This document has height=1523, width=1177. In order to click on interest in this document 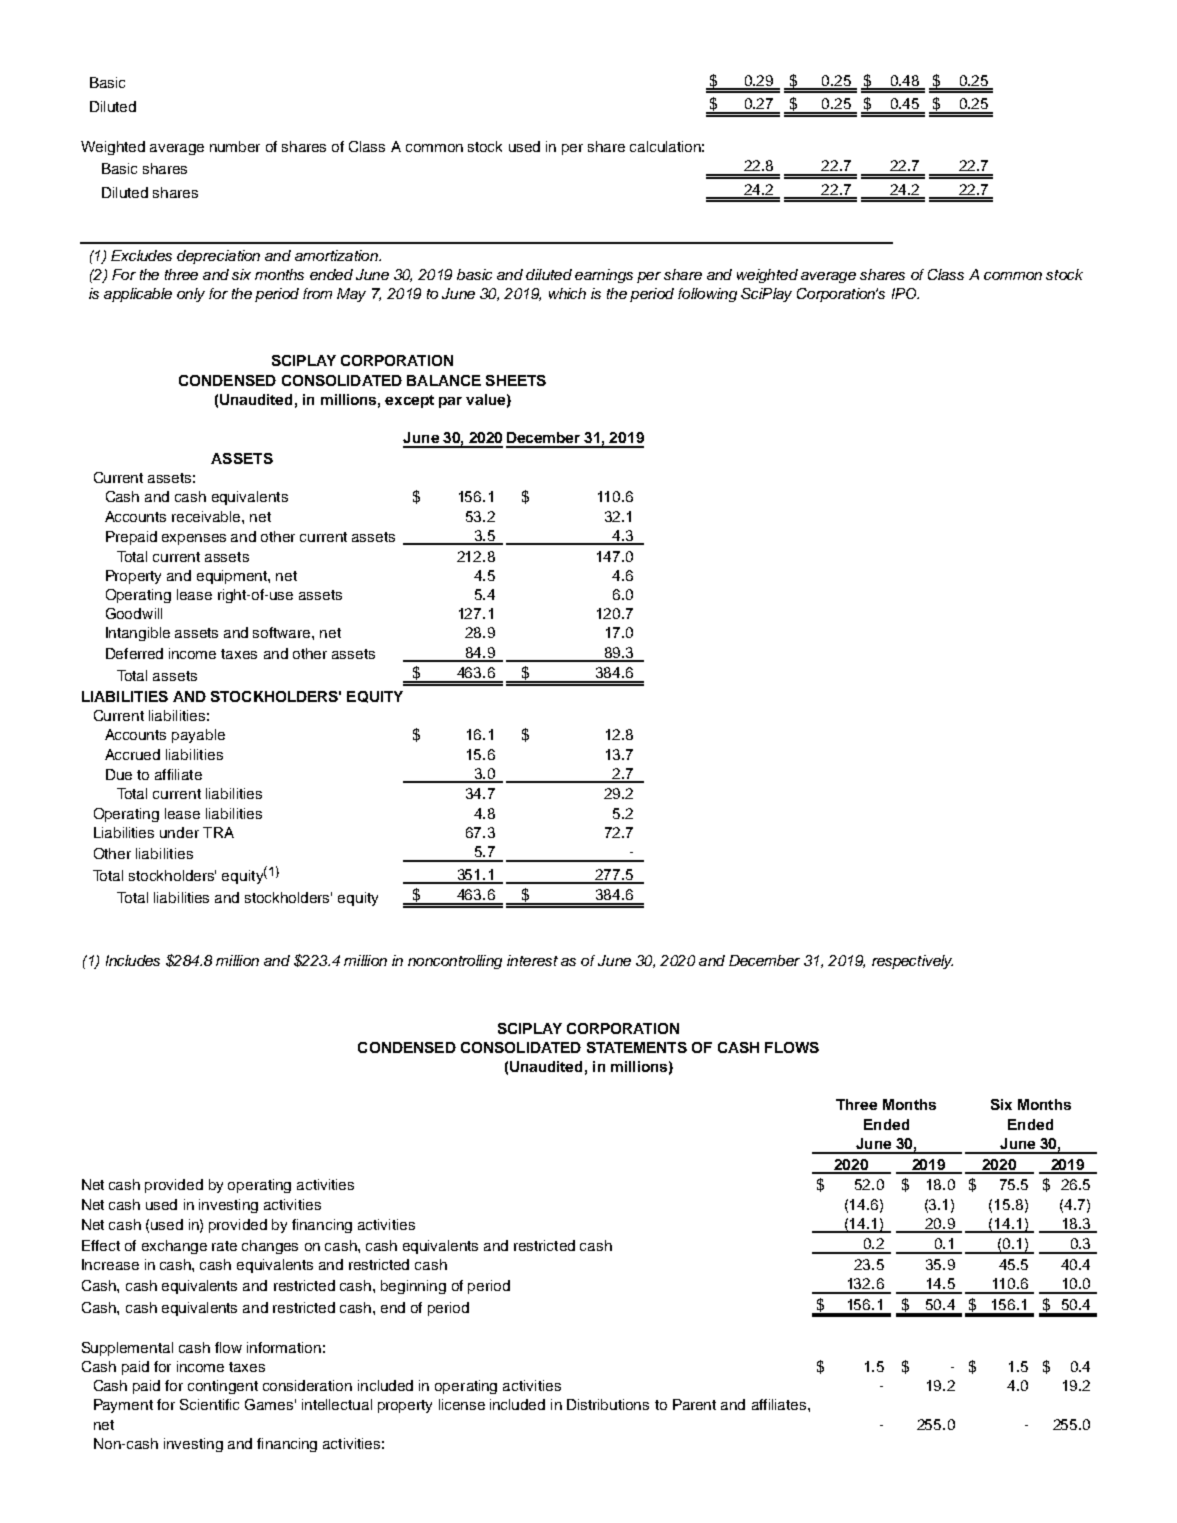, I will do `click(532, 960)`.
